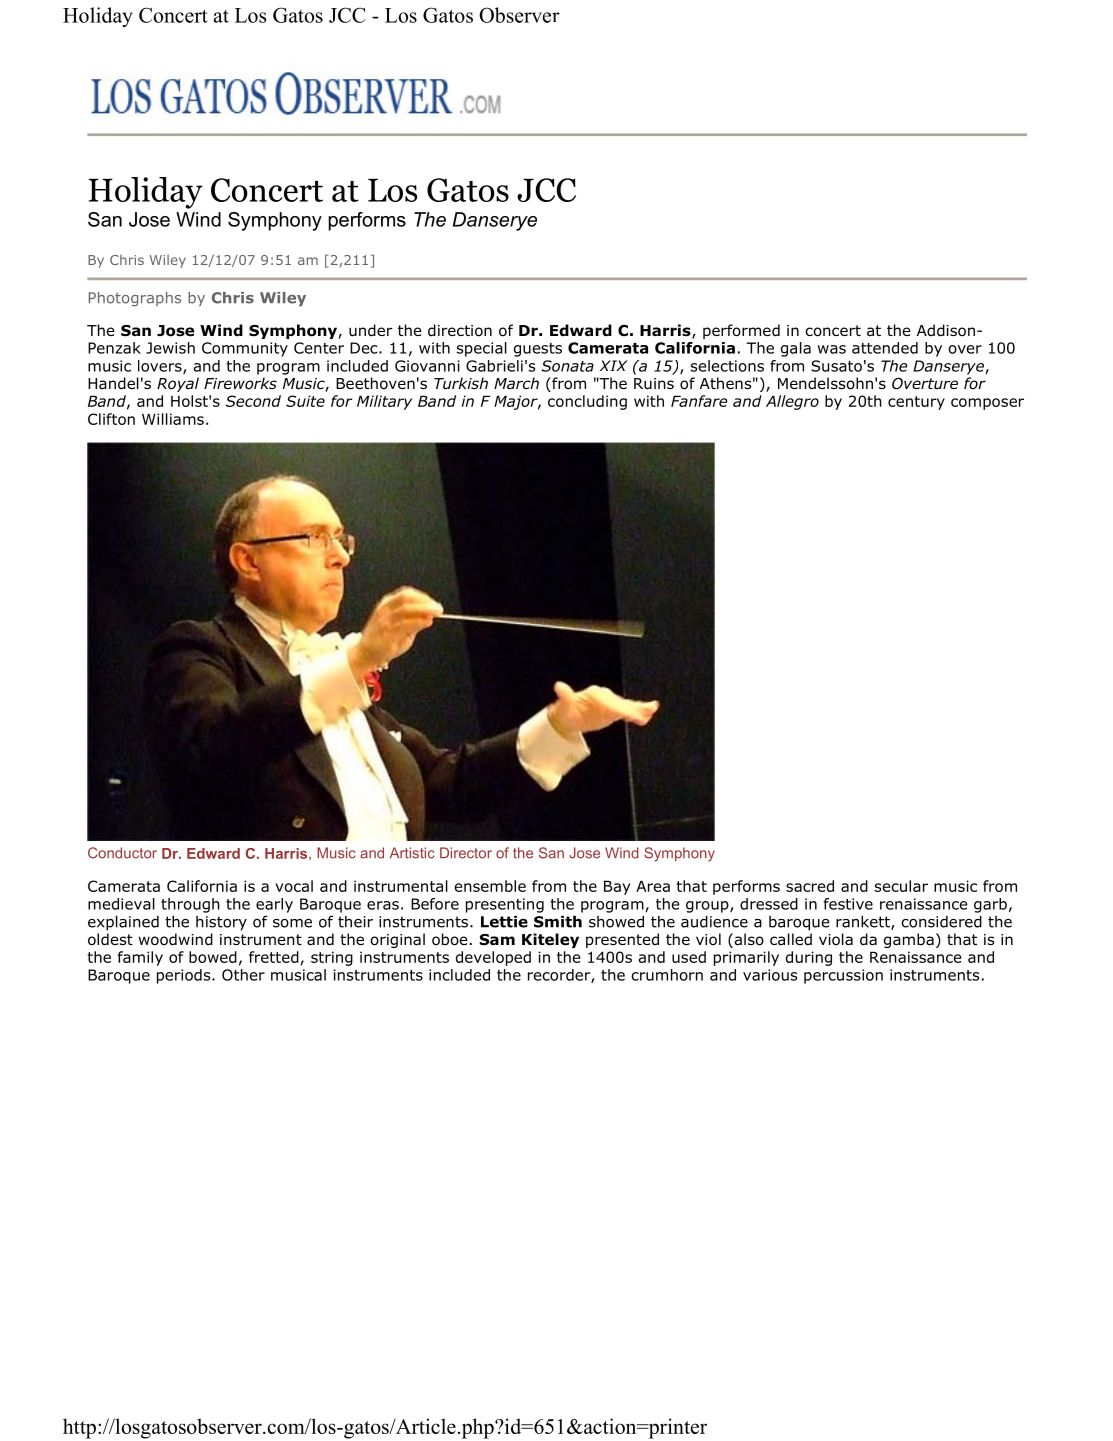 The width and height of the page is (1113, 1441). I want to click on guests, so click(538, 350).
